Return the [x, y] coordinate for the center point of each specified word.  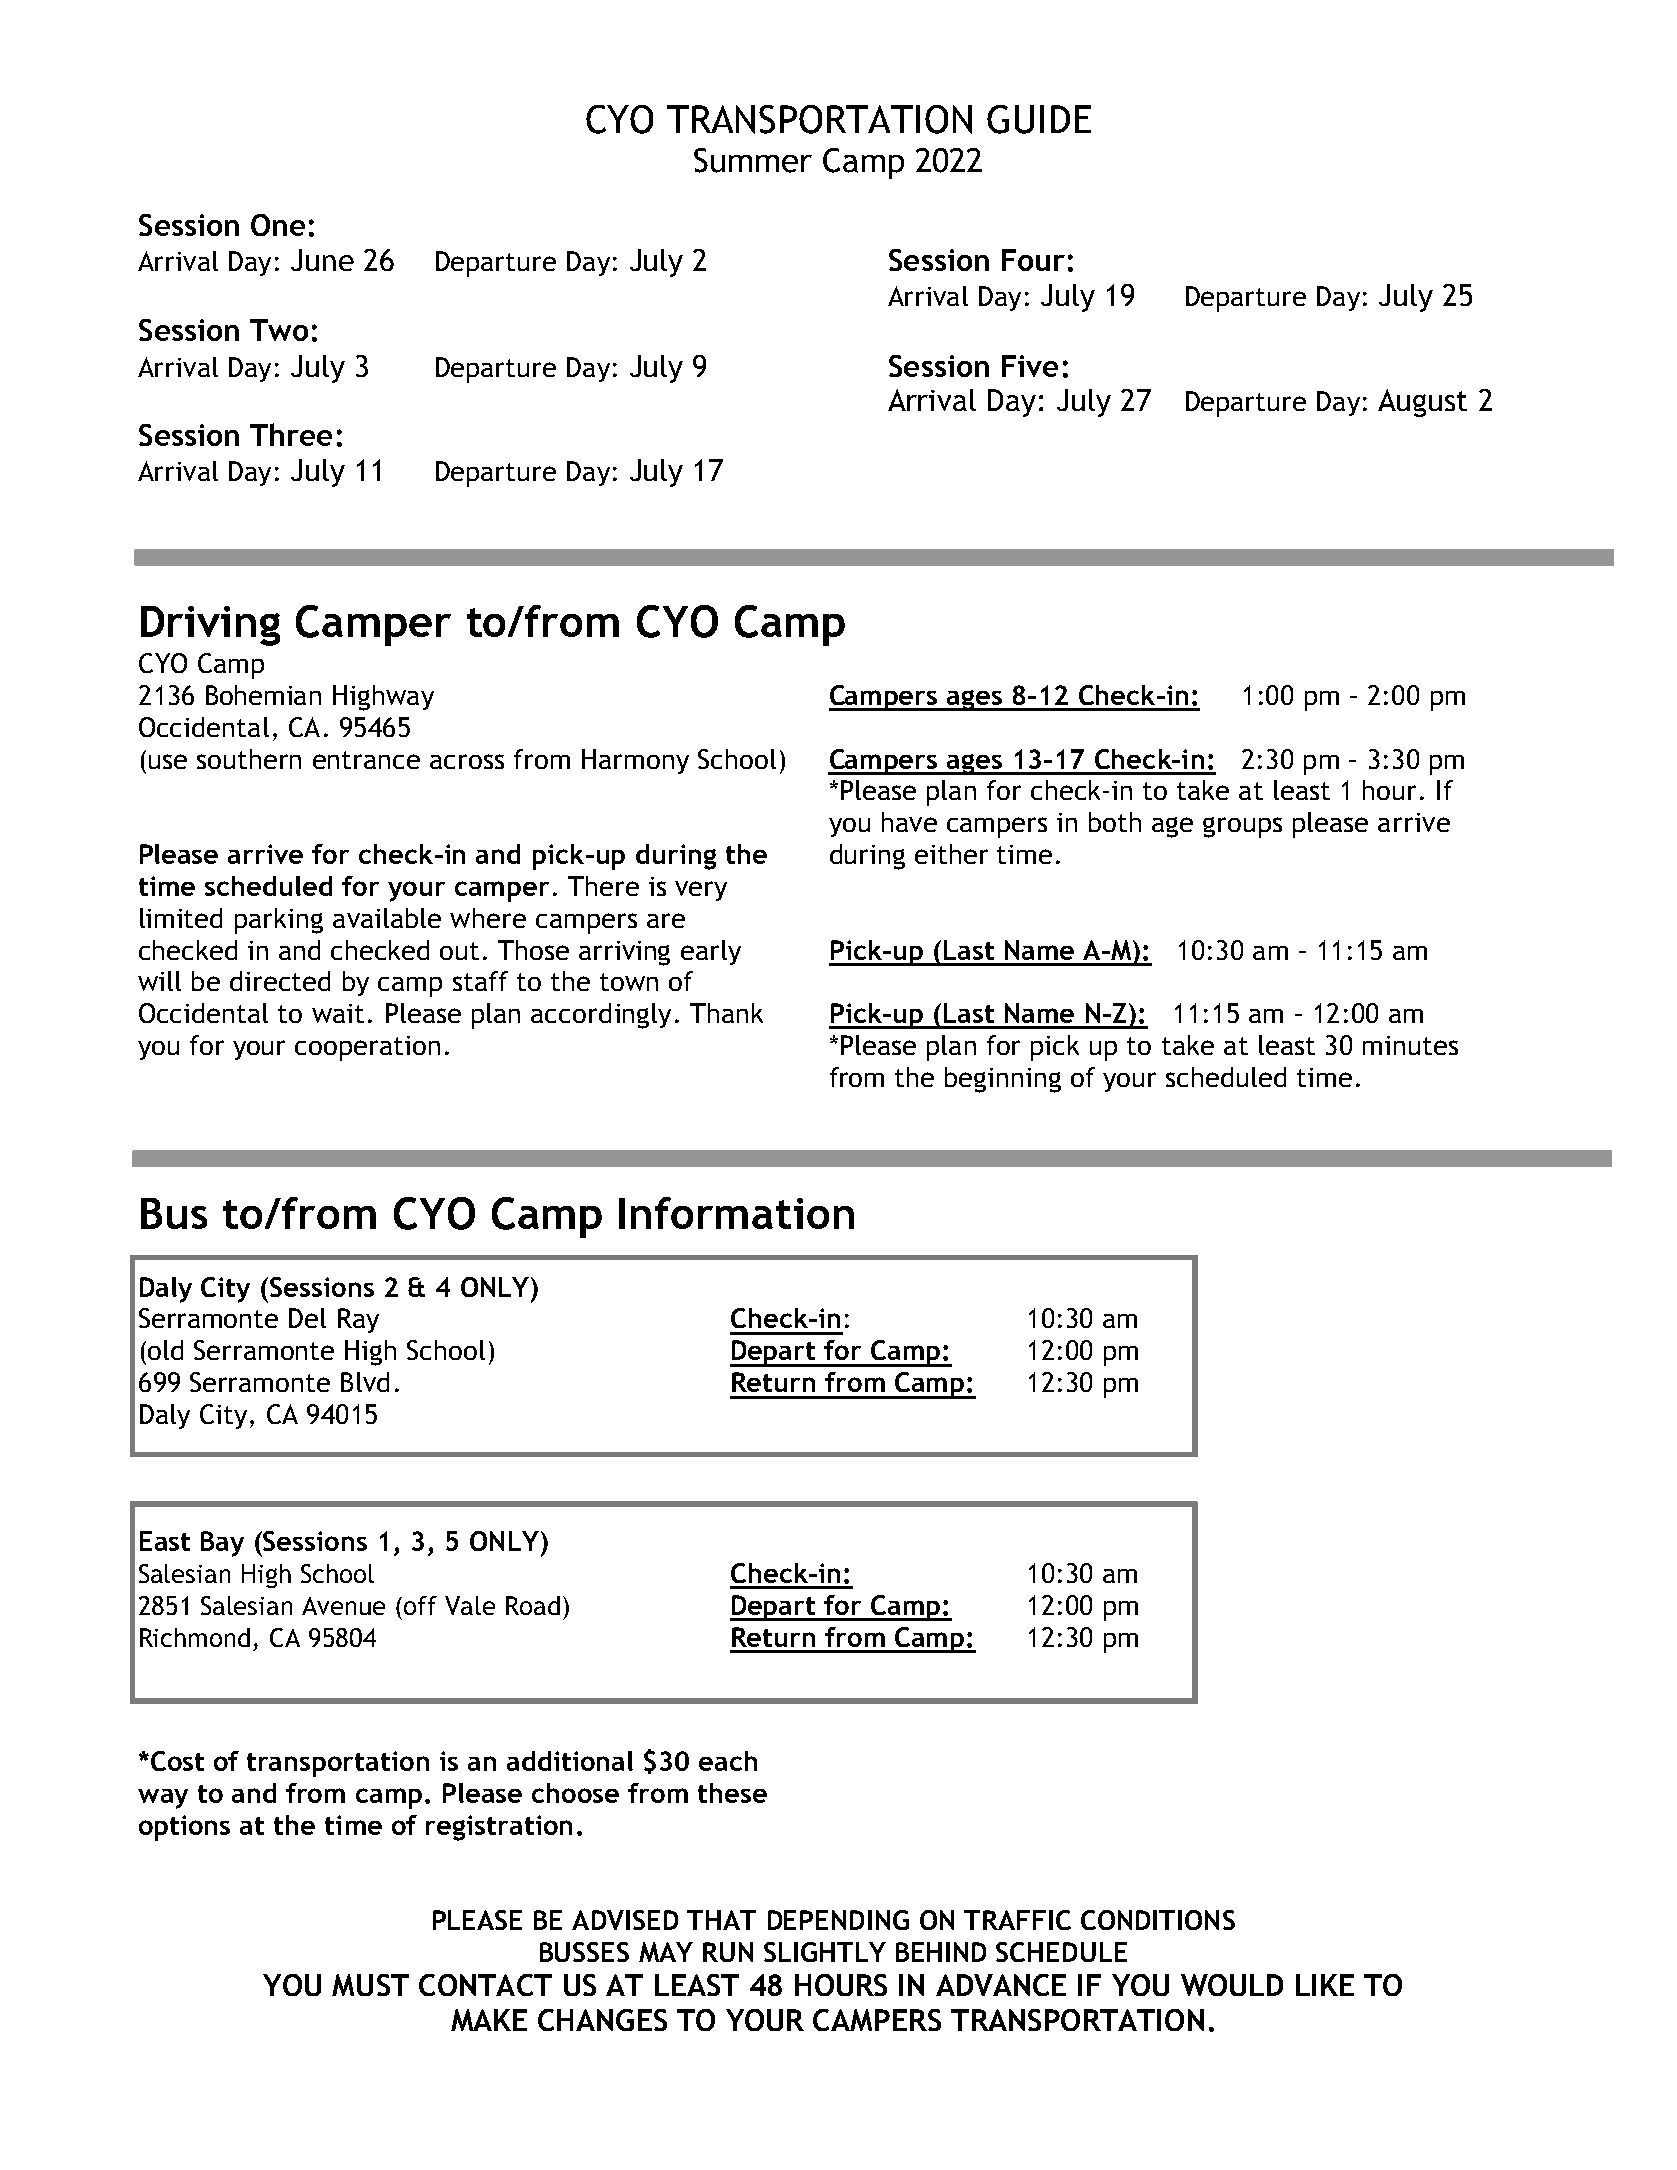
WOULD [1232, 1985]
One [278, 225]
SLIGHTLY [825, 1952]
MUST [370, 1985]
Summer [753, 160]
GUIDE [1039, 119]
